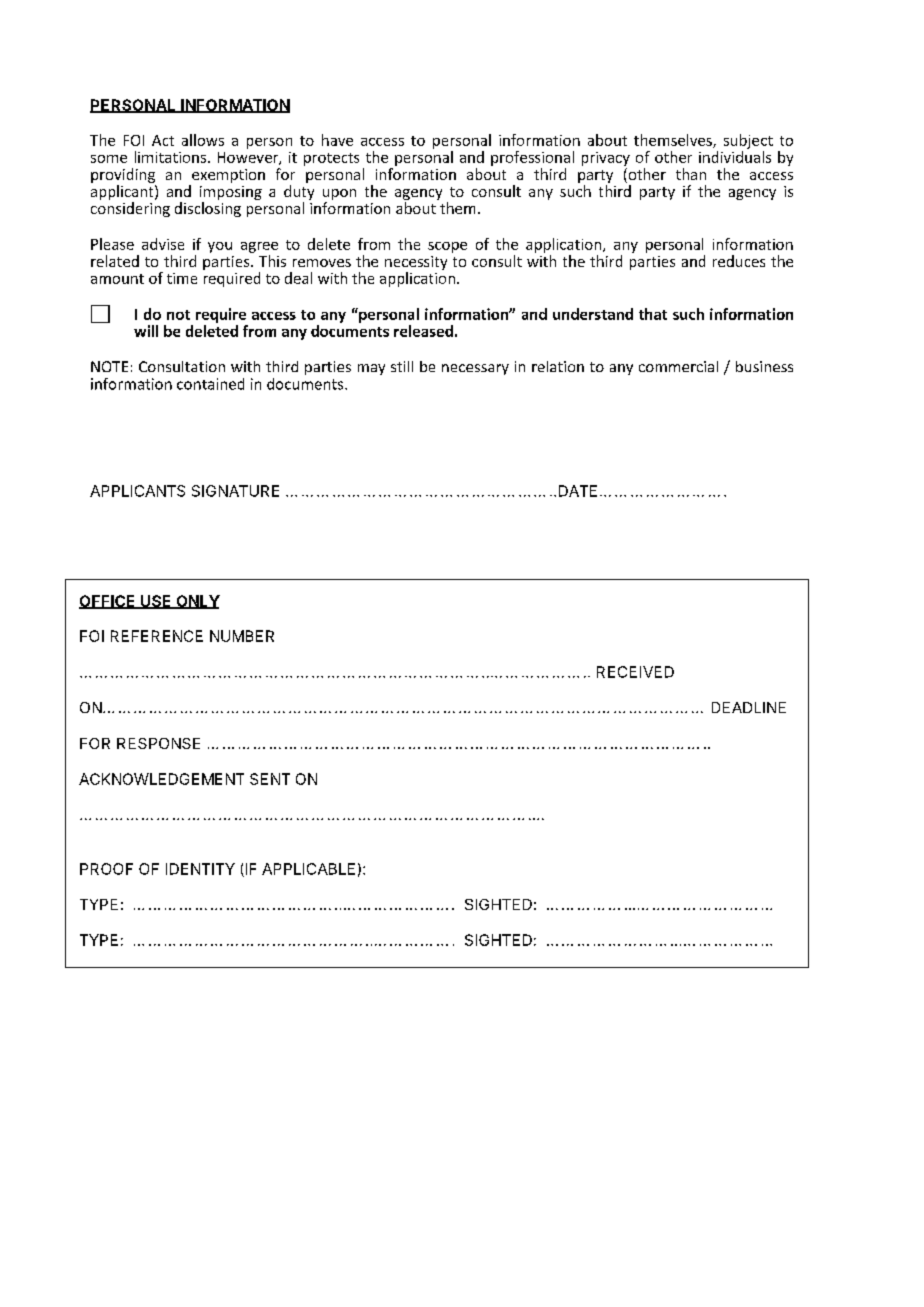 Image resolution: width=924 pixels, height=1307 pixels. What do you see at coordinates (691, 174) in the image?
I see `than` at bounding box center [691, 174].
